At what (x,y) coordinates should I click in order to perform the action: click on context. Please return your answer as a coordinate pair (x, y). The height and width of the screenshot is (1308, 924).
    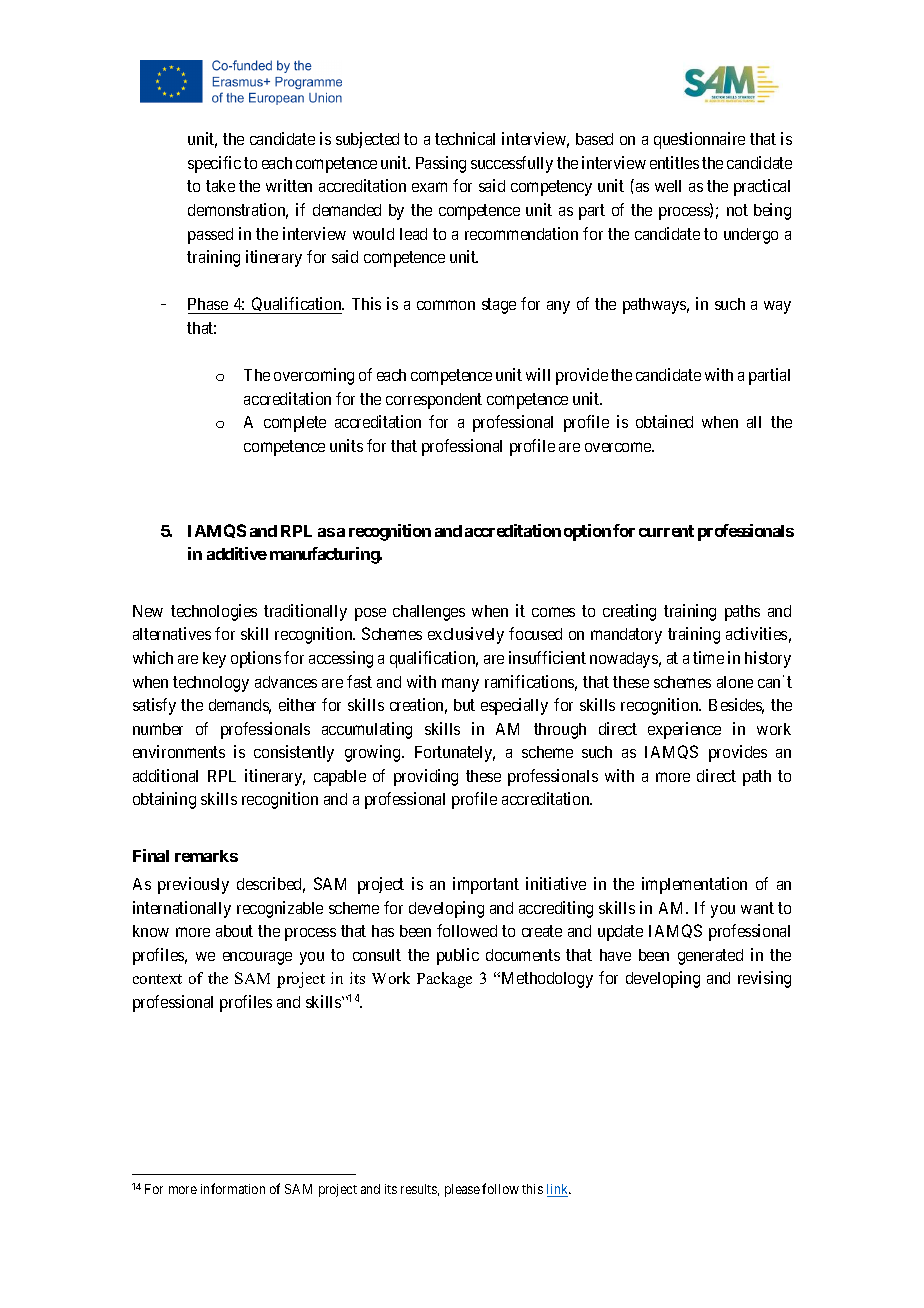
    Looking at the image, I should click on (157, 979).
